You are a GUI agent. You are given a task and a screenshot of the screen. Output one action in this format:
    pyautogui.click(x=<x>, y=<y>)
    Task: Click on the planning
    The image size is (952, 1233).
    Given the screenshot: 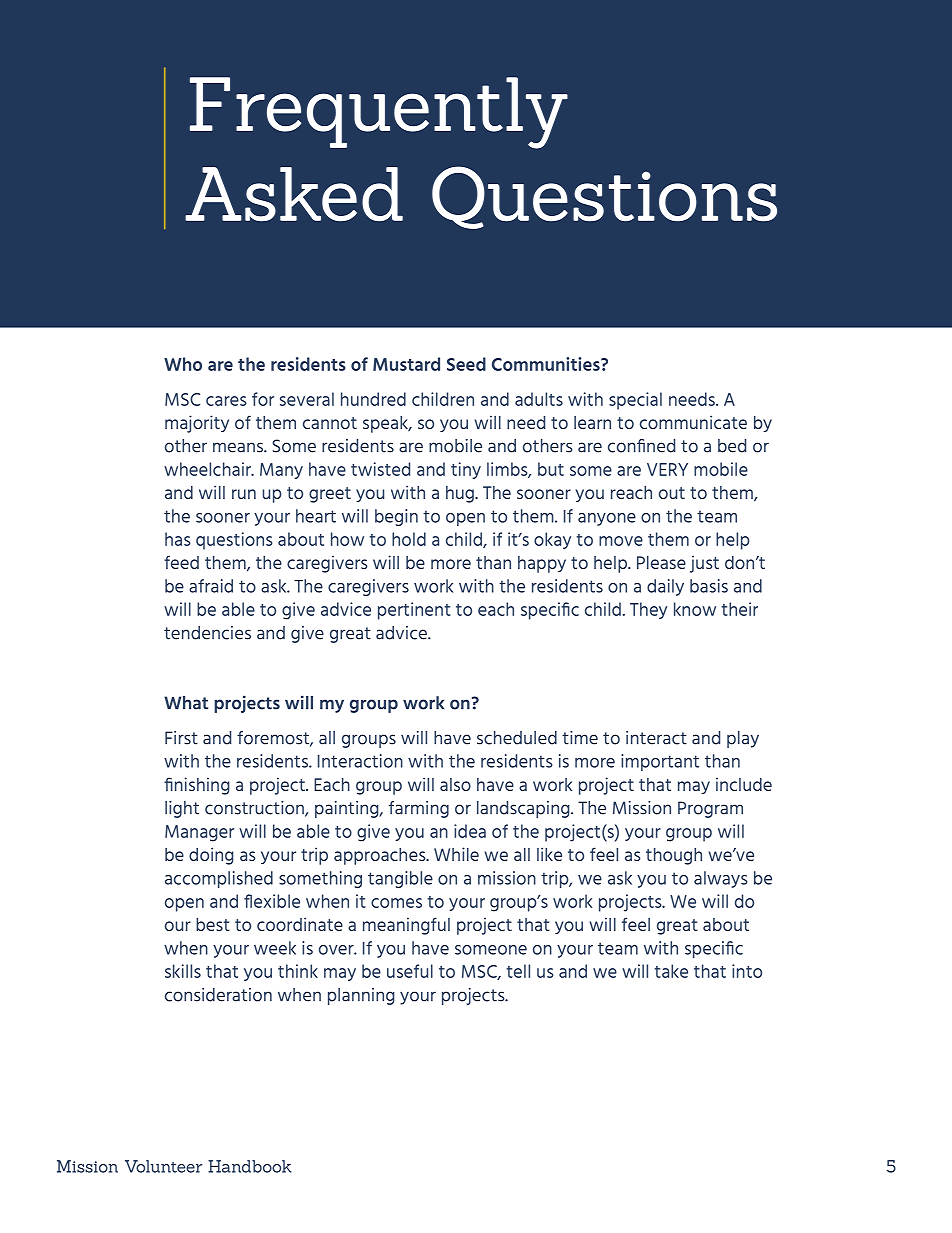 What is the action you would take?
    pyautogui.click(x=361, y=996)
